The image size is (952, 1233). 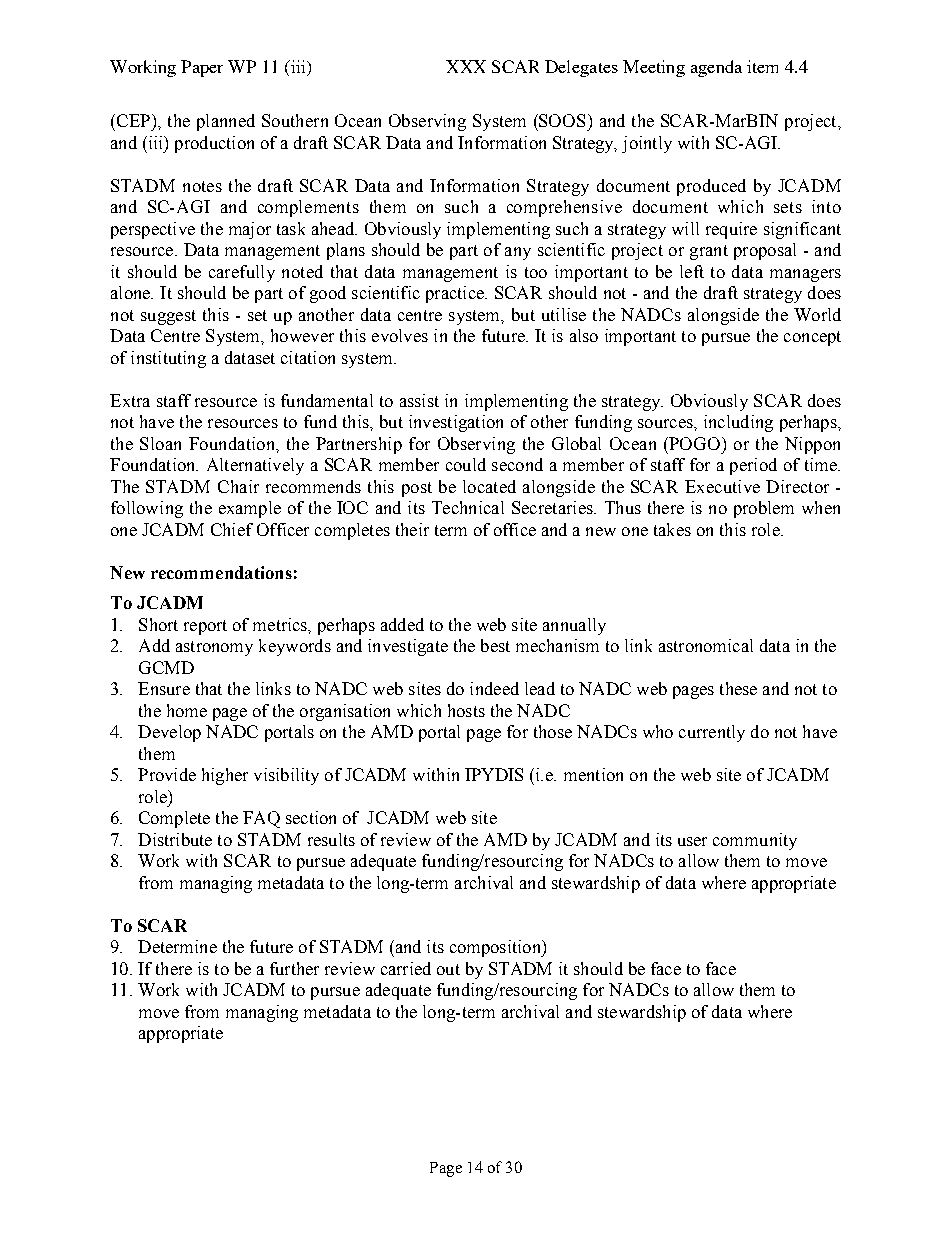 What do you see at coordinates (168, 317) in the document?
I see `suggest` at bounding box center [168, 317].
